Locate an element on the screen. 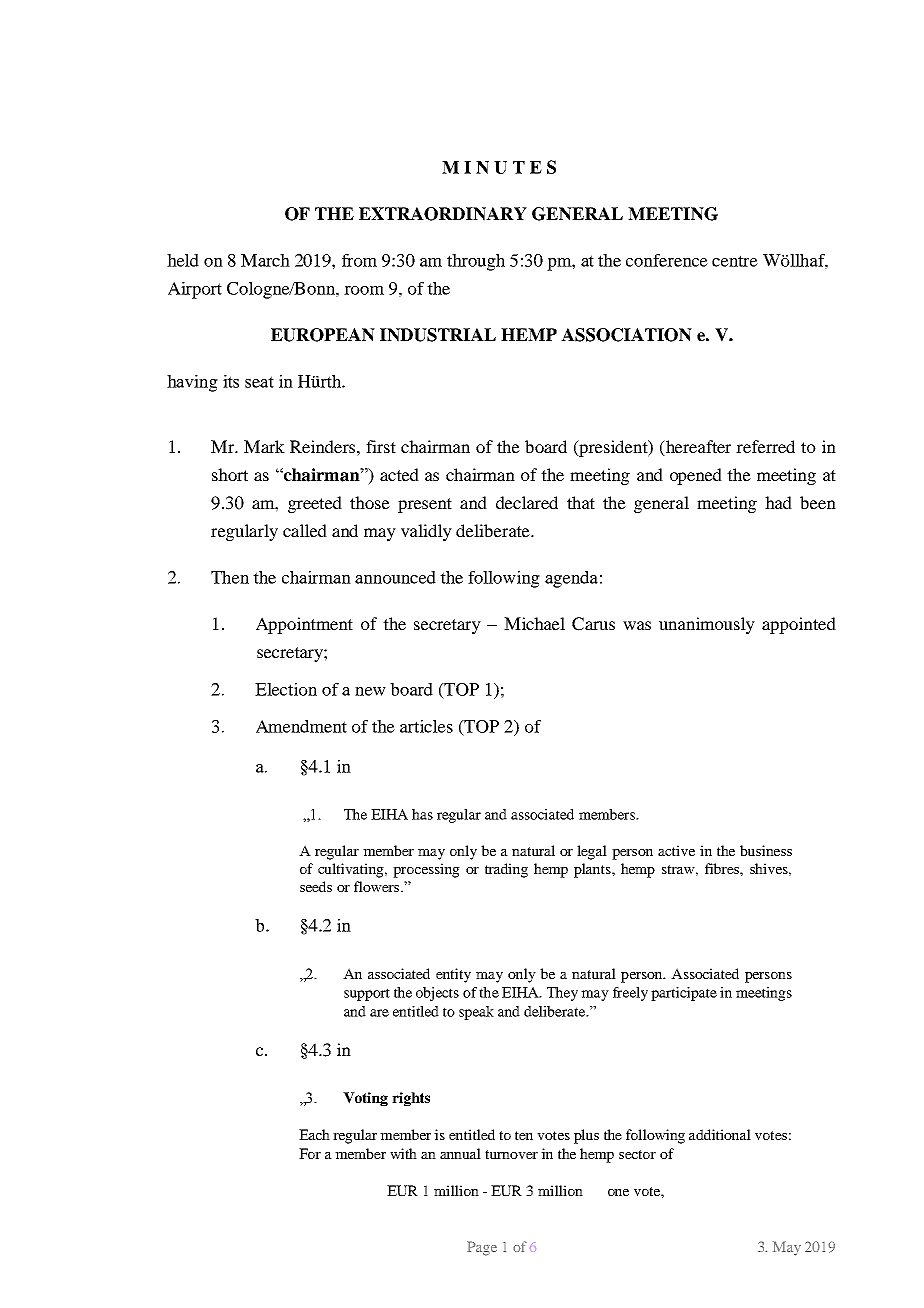 Image resolution: width=924 pixels, height=1308 pixels. participate is located at coordinates (684, 994).
